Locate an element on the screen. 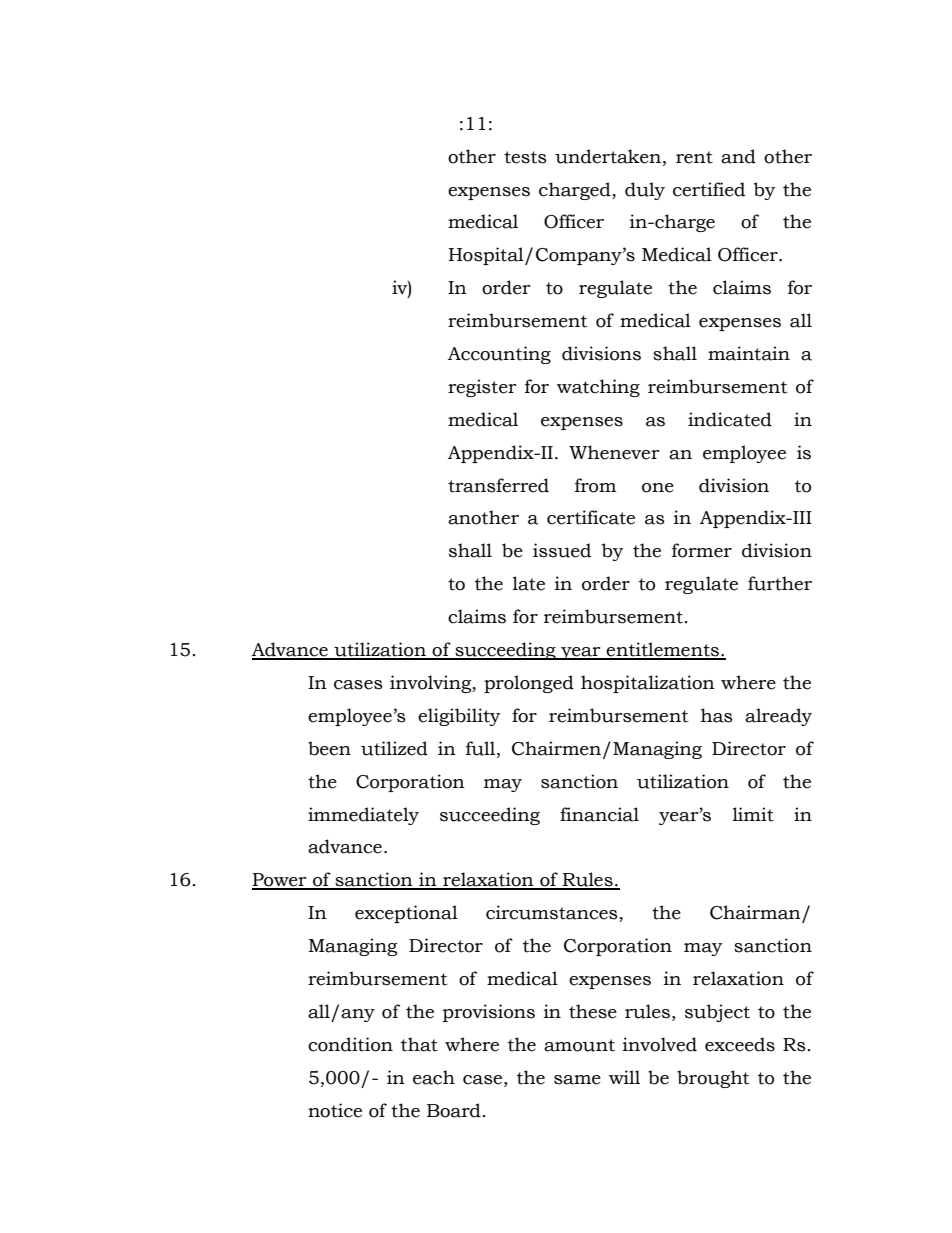  certified is located at coordinates (709, 189).
